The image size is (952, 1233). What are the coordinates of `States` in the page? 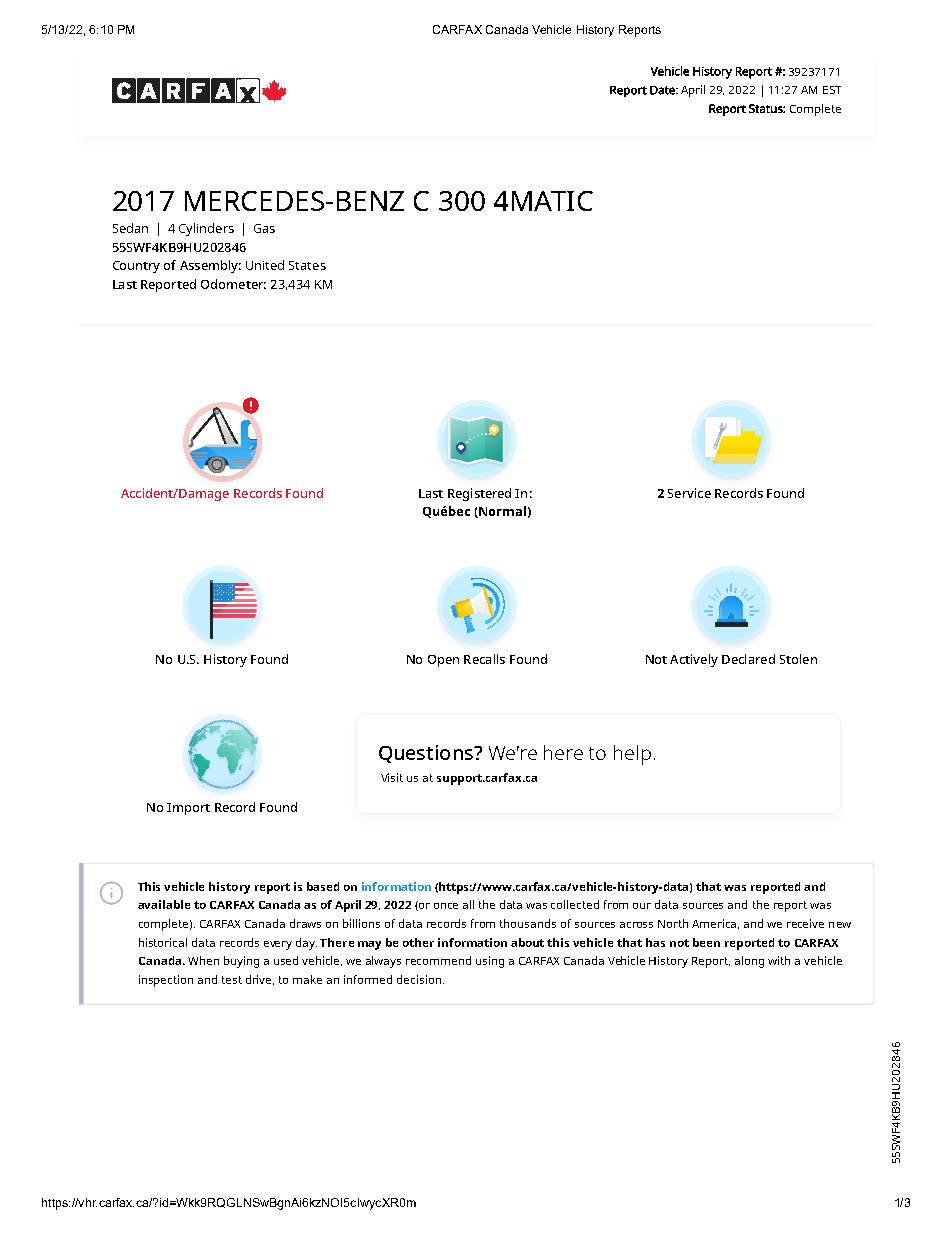 It's located at (307, 265).
